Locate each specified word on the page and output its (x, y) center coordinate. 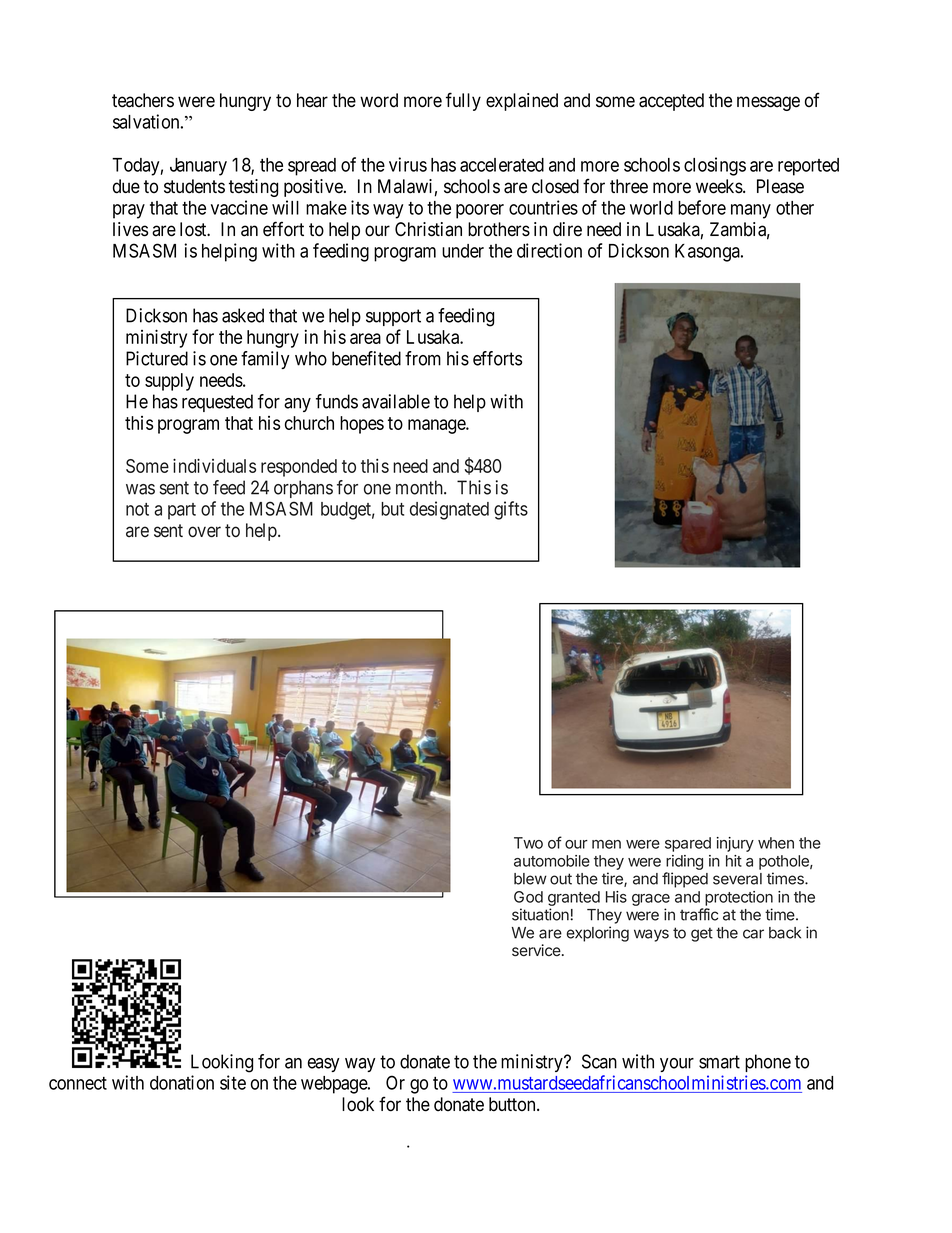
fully (463, 101)
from (423, 358)
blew (530, 879)
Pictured (157, 358)
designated (449, 510)
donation (182, 1082)
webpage (335, 1085)
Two (528, 843)
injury (735, 844)
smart (719, 1062)
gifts (511, 510)
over (204, 531)
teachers (143, 100)
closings (715, 166)
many (751, 211)
